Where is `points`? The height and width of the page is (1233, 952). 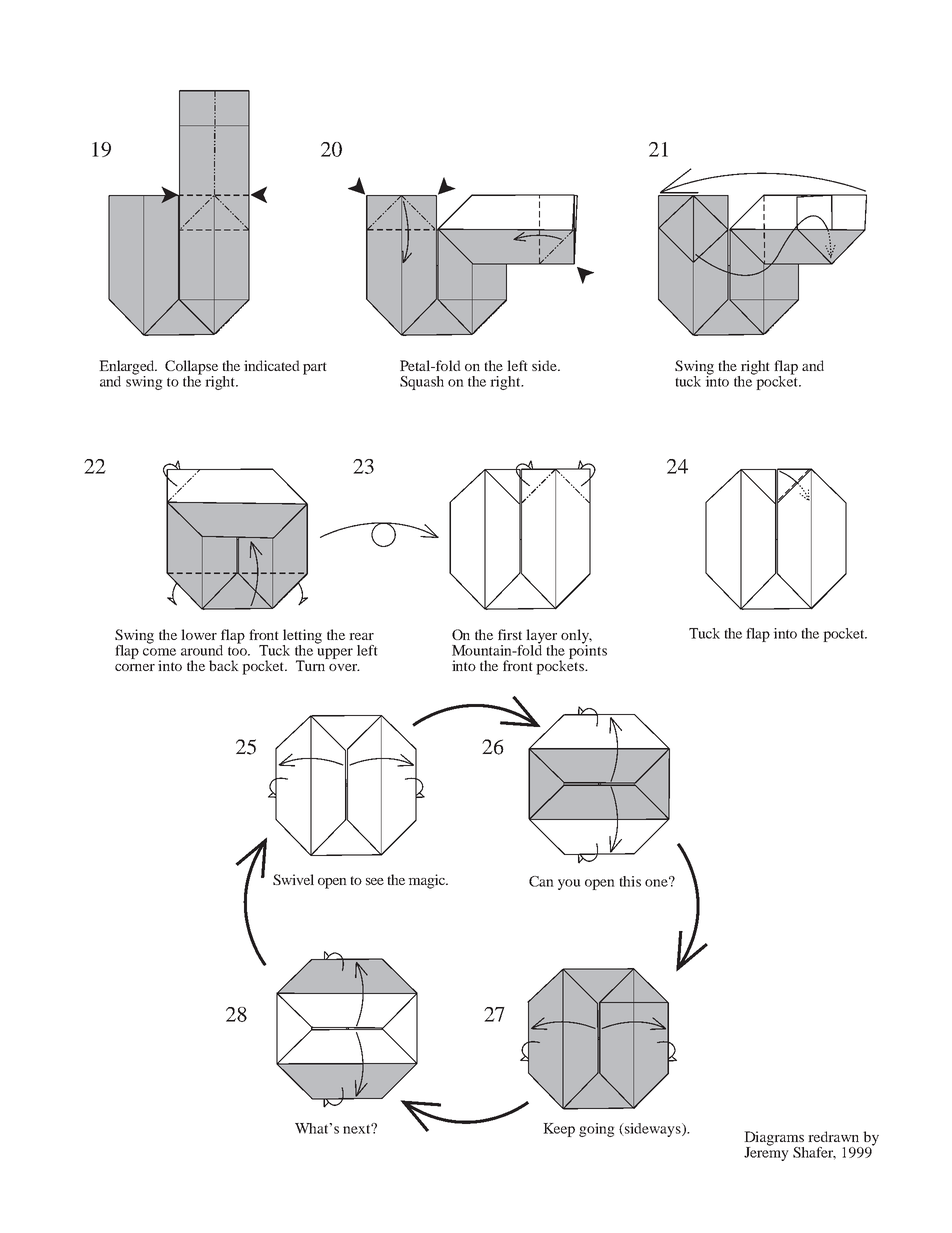 points is located at coordinates (588, 650).
